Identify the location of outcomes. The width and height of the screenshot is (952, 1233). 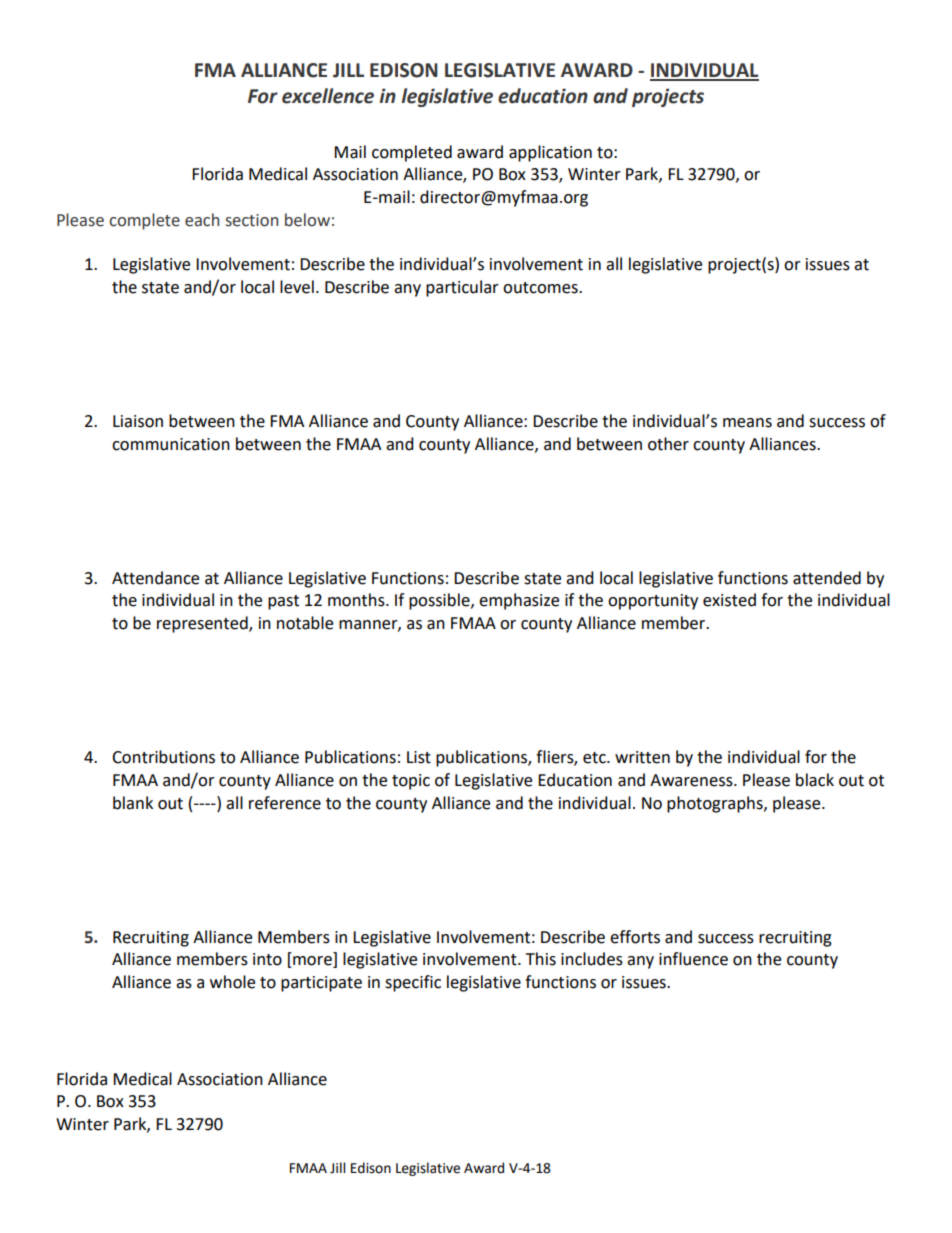
(541, 288).
